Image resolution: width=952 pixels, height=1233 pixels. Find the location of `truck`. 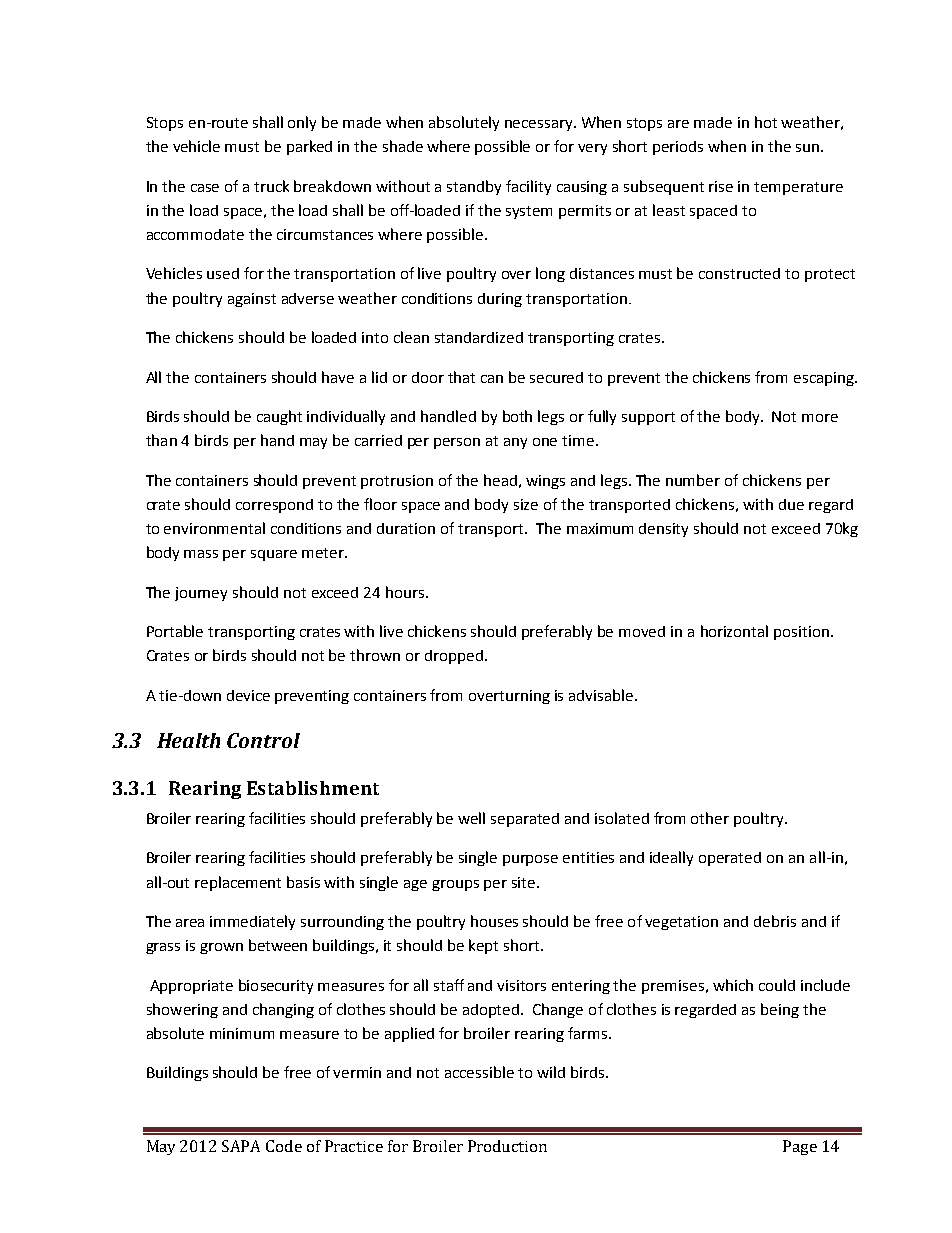

truck is located at coordinates (271, 186).
